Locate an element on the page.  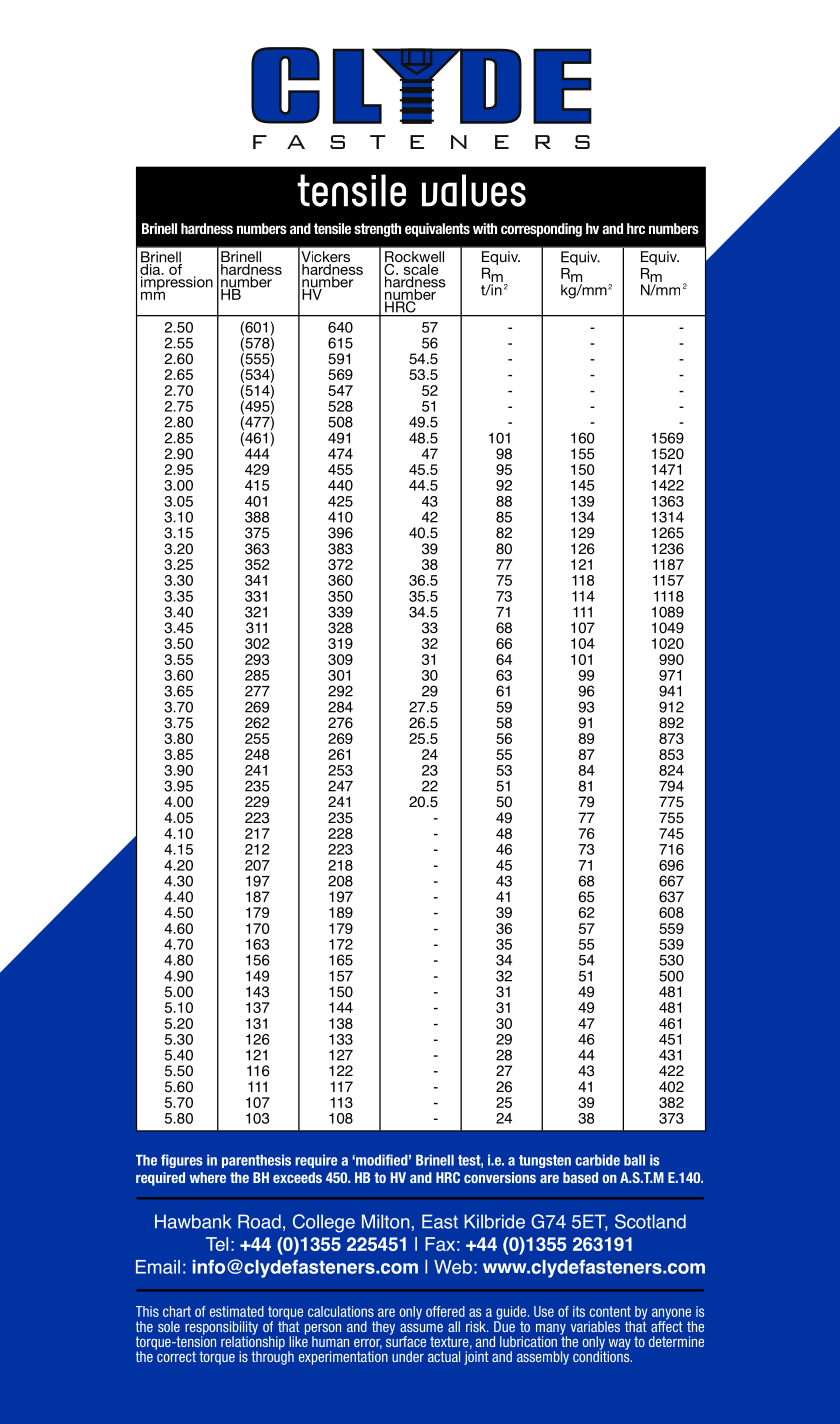
impression is located at coordinates (177, 283).
